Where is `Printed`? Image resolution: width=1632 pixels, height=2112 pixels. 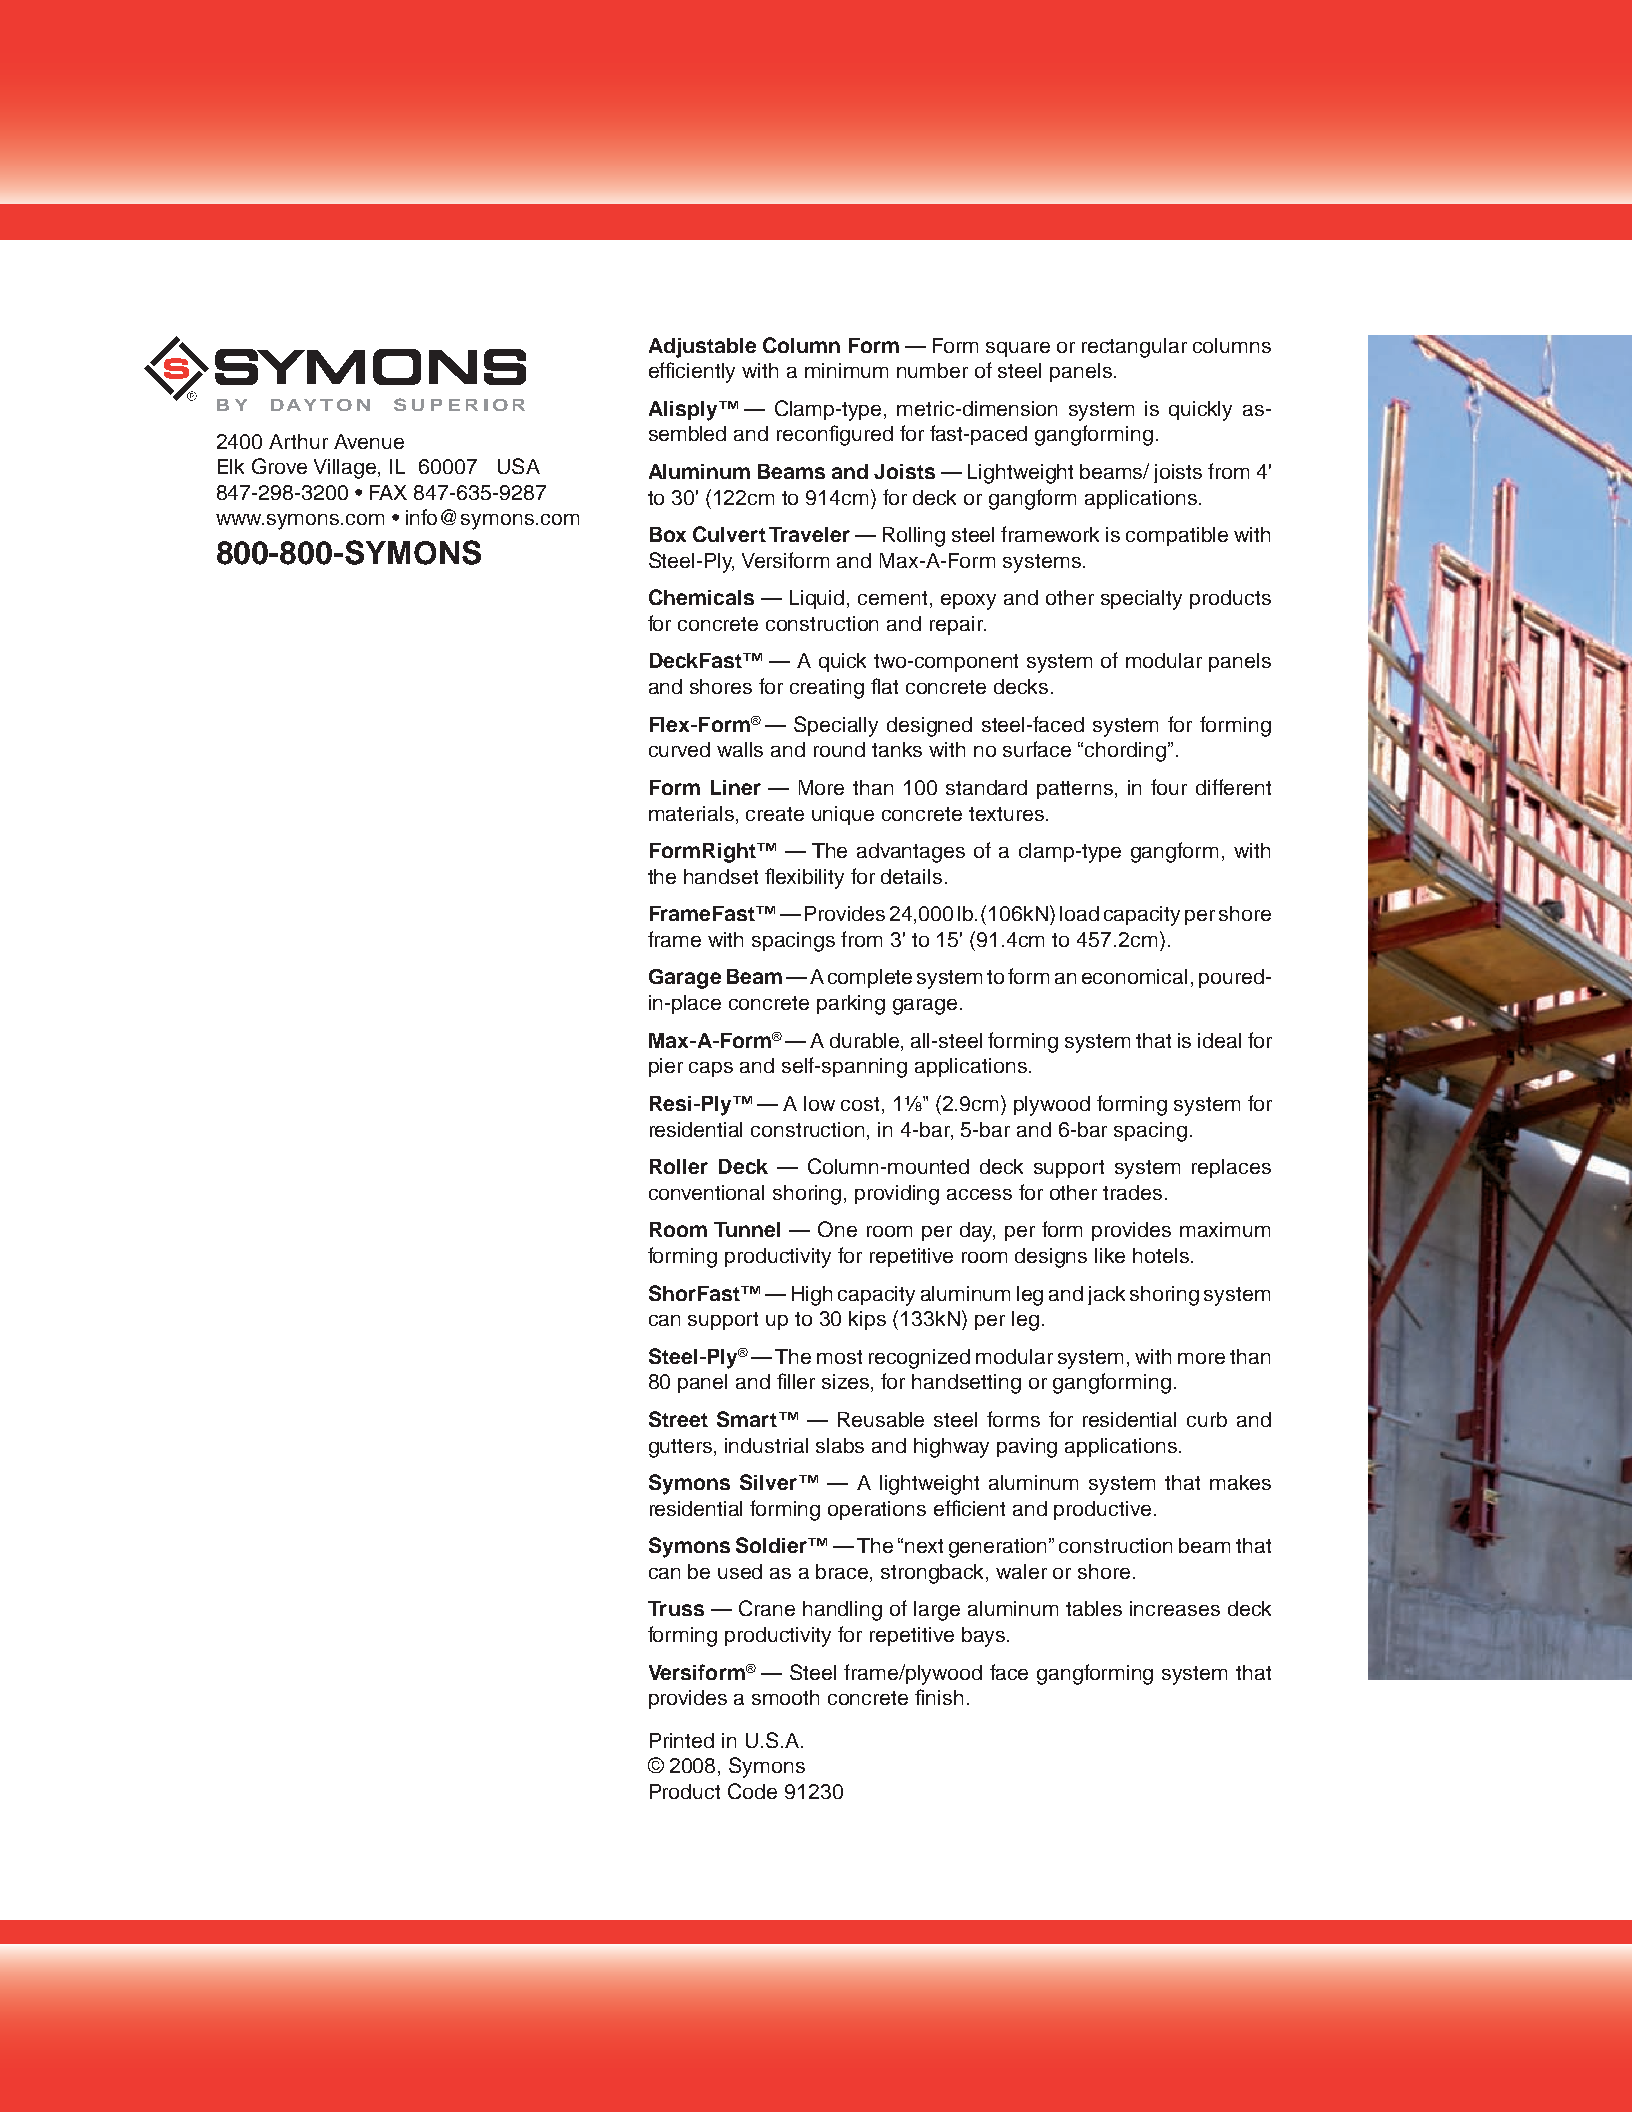 Printed is located at coordinates (682, 1740).
